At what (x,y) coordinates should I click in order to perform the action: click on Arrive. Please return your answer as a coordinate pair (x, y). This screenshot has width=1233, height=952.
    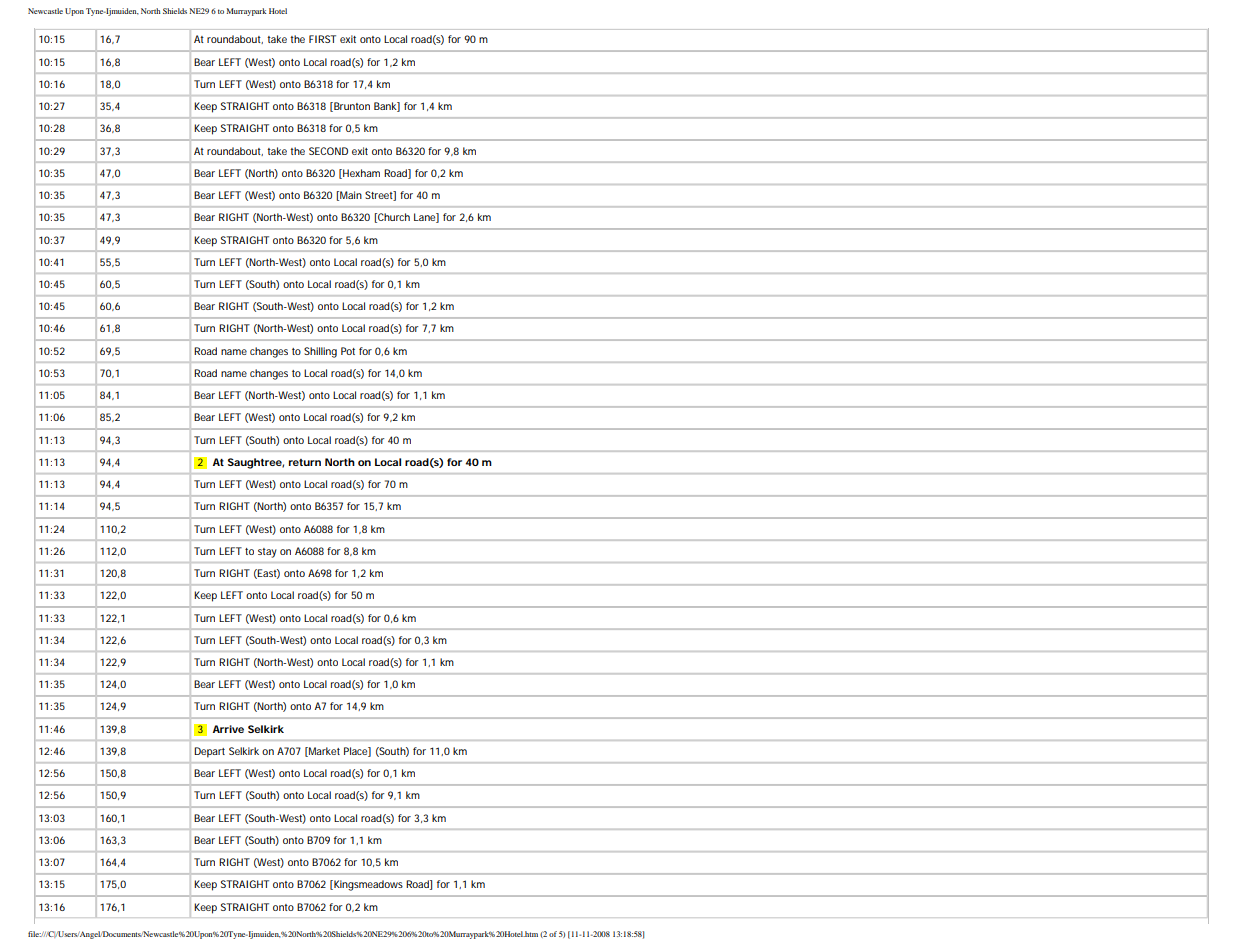
    Looking at the image, I should click on (228, 729).
